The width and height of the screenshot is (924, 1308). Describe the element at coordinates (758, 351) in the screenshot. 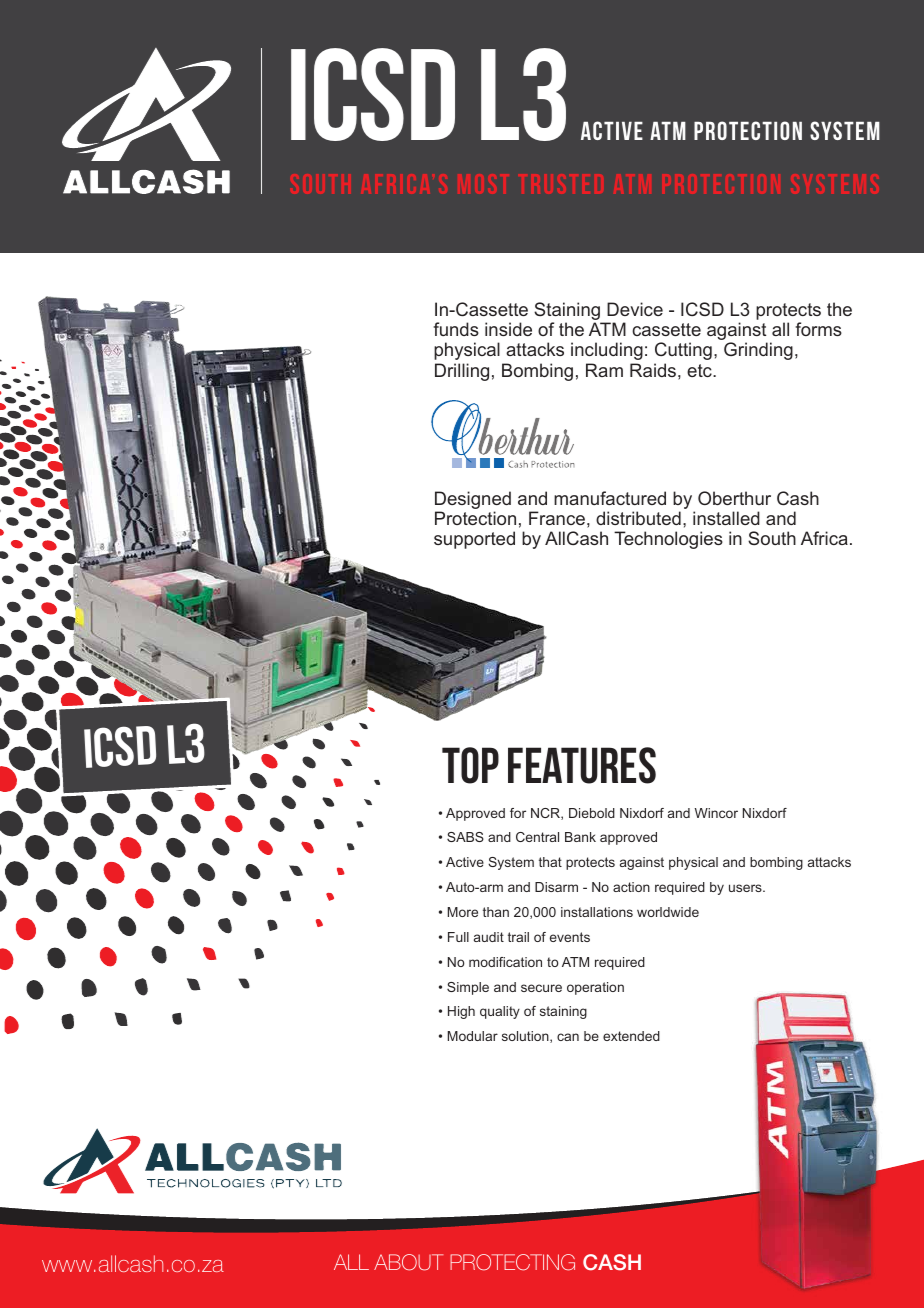

I see `Grinding` at that location.
